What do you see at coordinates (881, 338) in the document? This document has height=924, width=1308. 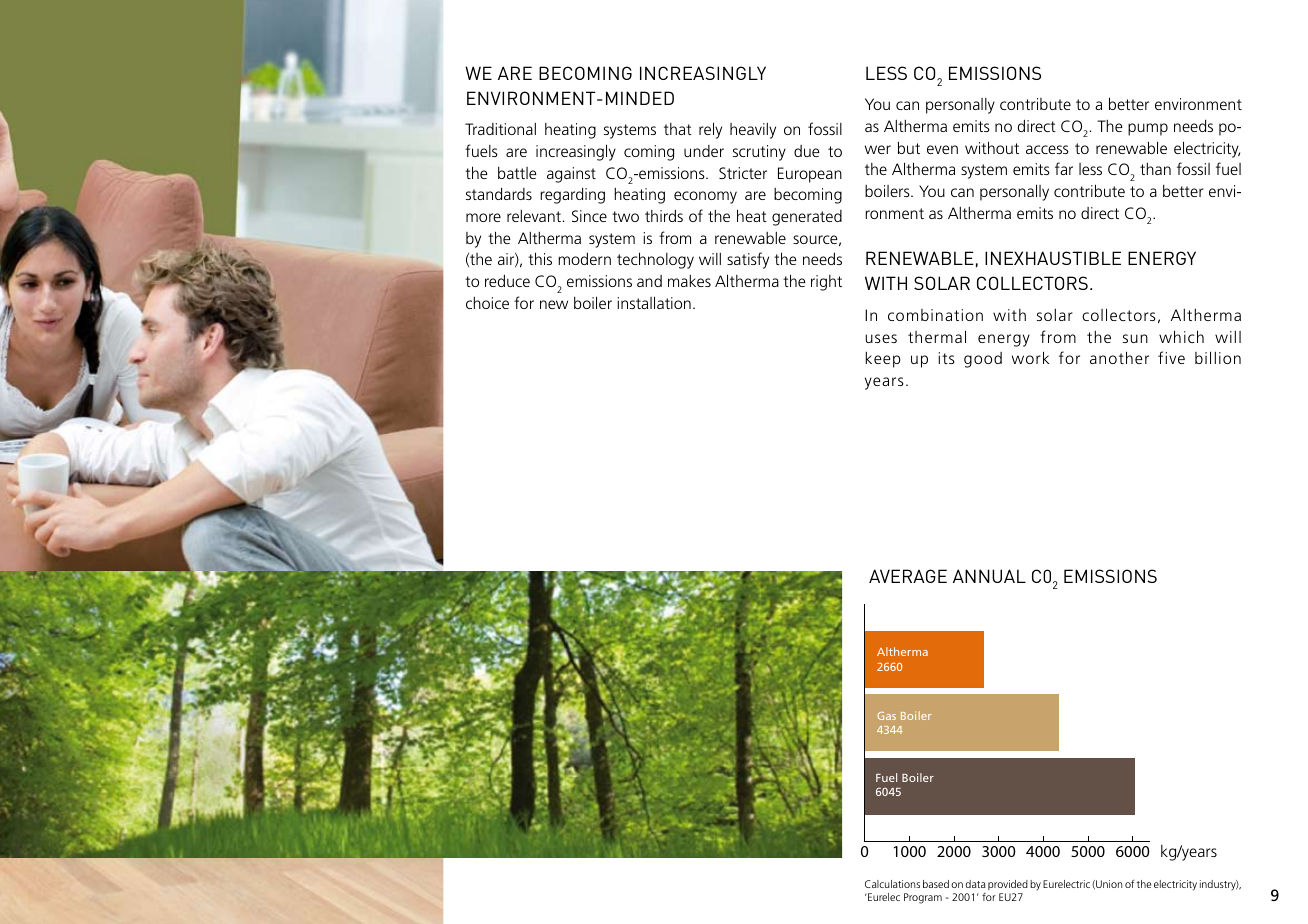 I see `uses` at bounding box center [881, 338].
